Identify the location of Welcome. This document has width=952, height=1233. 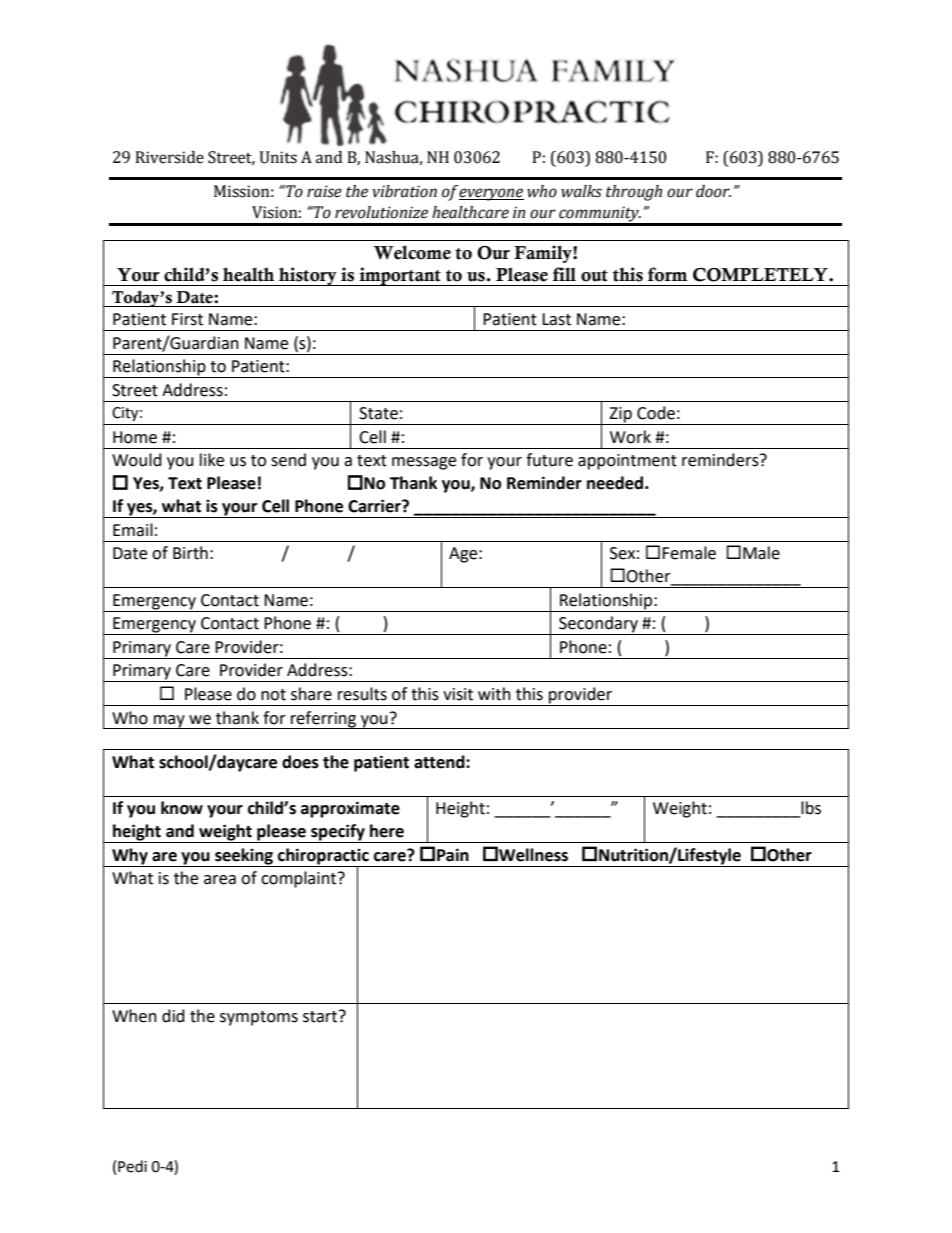
(412, 252).
